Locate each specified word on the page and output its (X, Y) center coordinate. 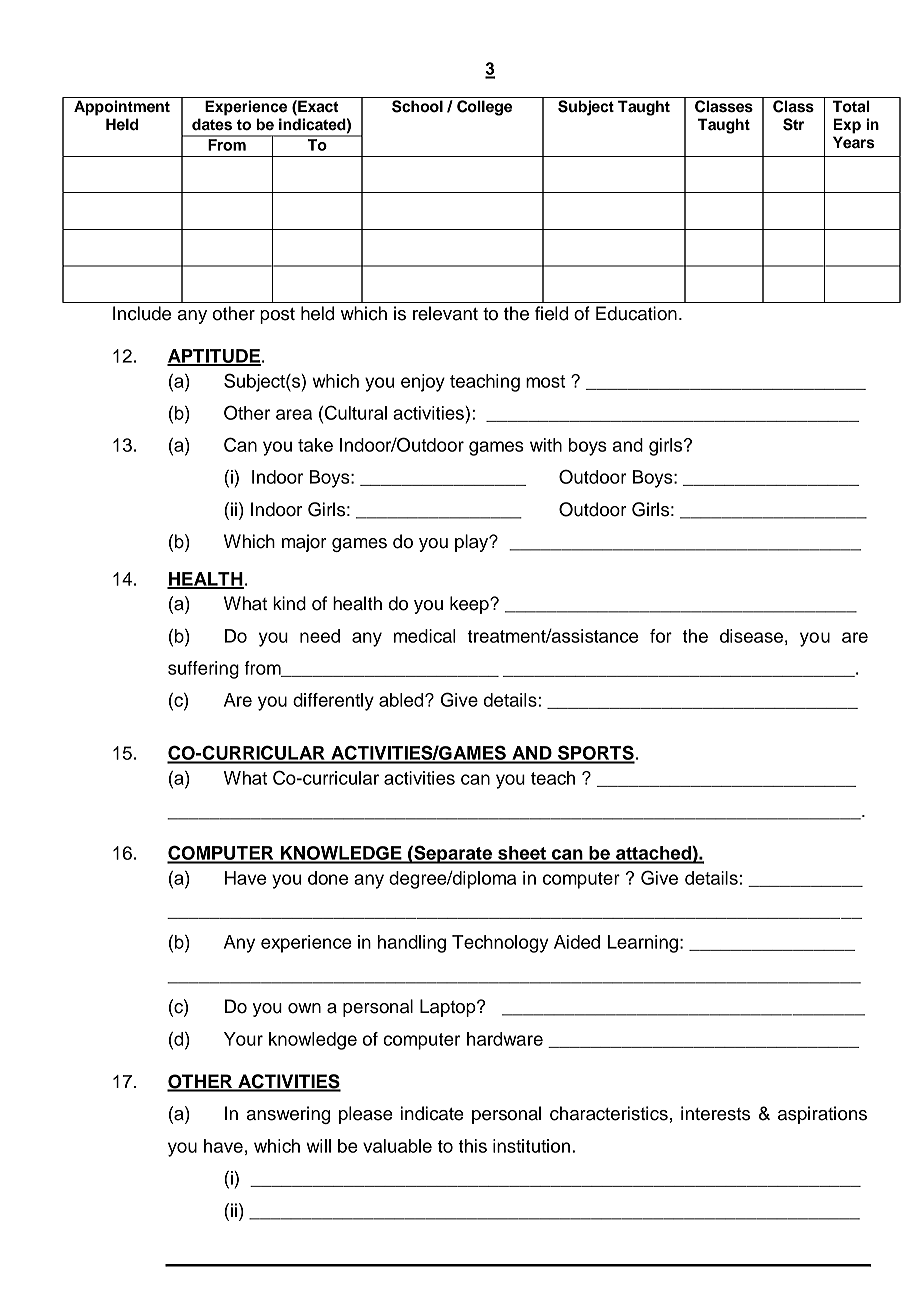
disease (751, 636)
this (472, 1146)
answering (288, 1115)
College (484, 108)
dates (212, 124)
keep (470, 605)
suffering (203, 670)
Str (793, 124)
